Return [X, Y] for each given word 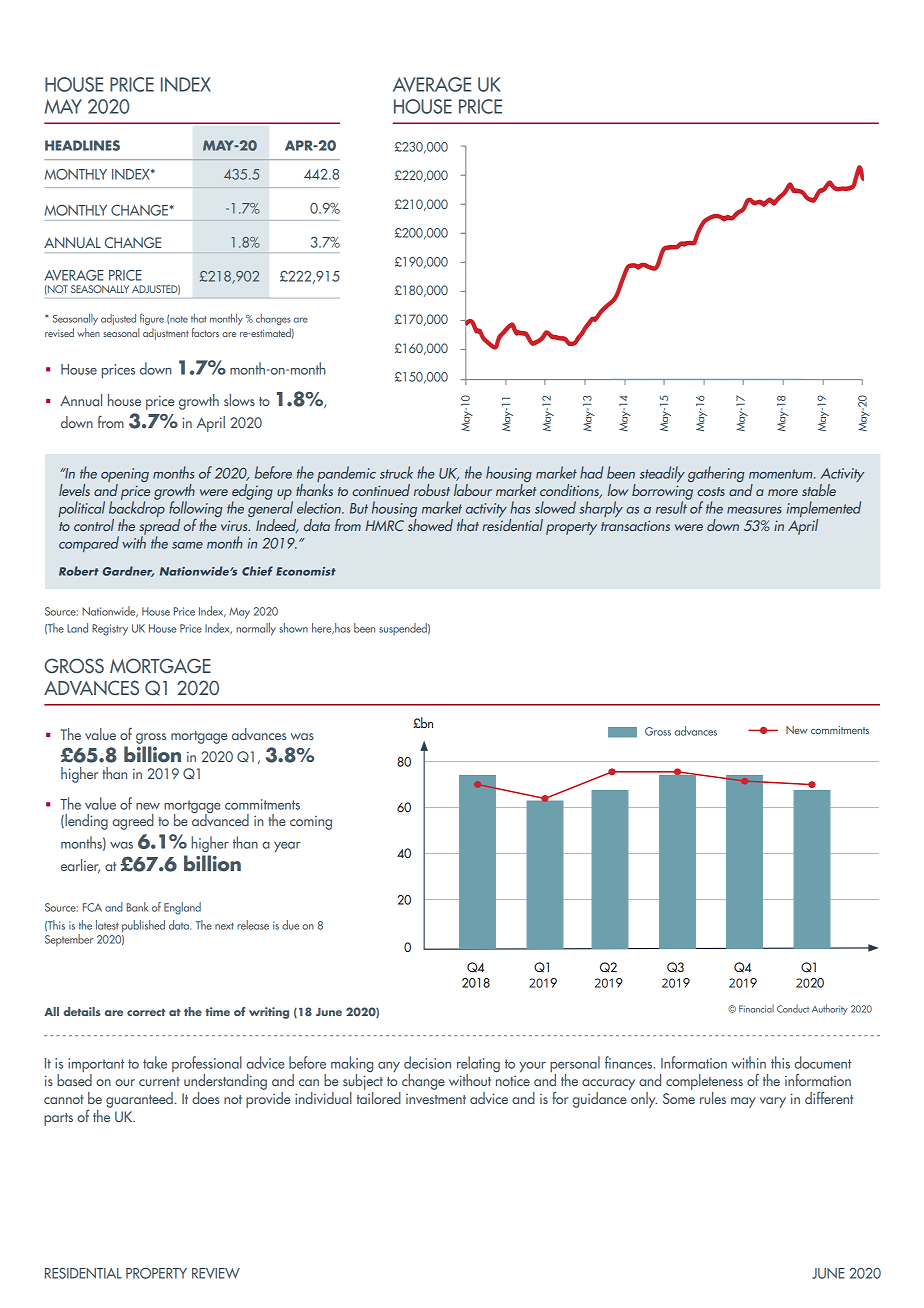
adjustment [166, 334]
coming [311, 823]
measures [754, 510]
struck [396, 472]
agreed [133, 822]
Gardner [128, 571]
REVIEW [216, 1273]
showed [430, 523]
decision [427, 1062]
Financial [756, 1008]
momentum [782, 474]
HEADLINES [82, 145]
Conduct [793, 1009]
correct [146, 1012]
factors [205, 332]
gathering [716, 474]
